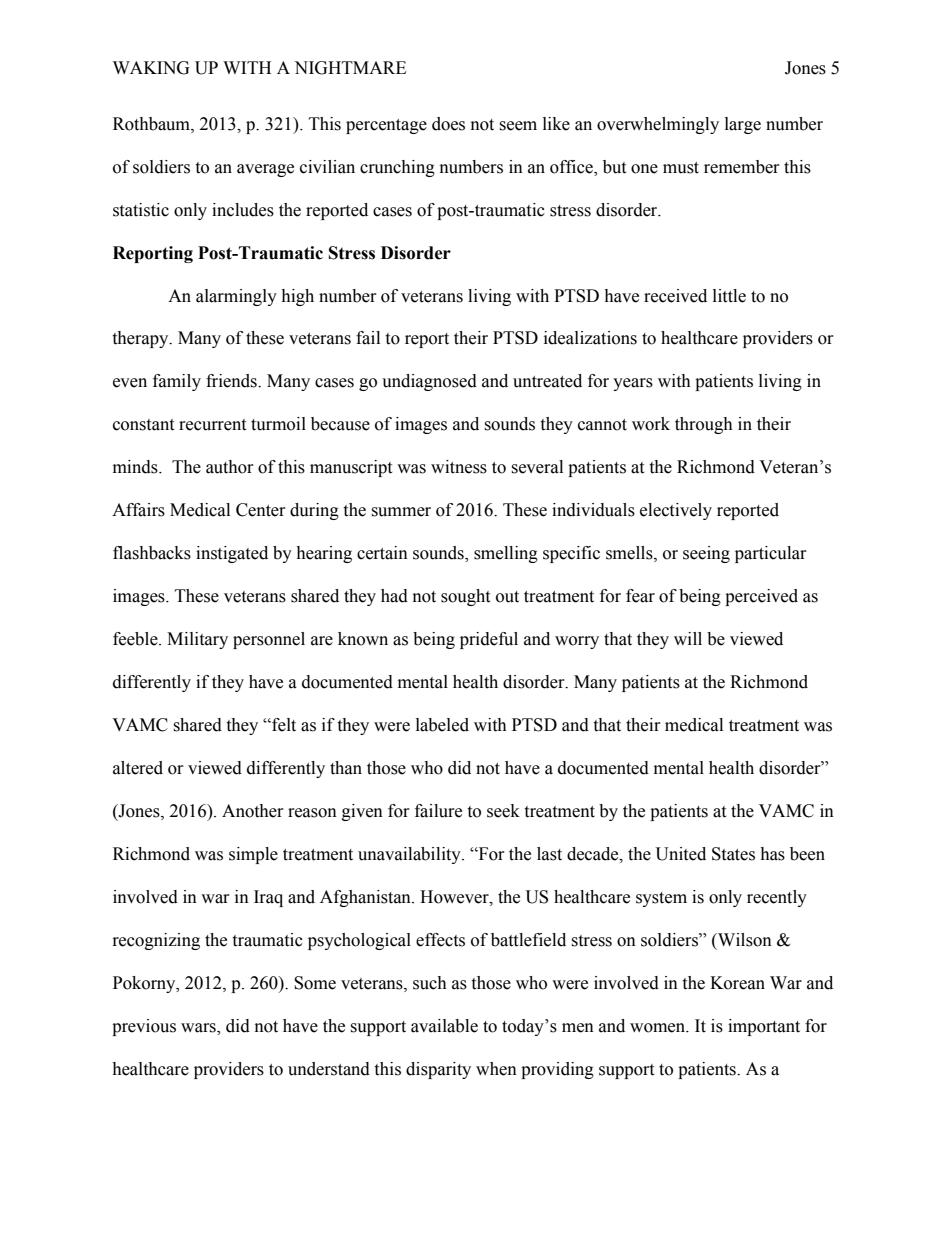 This page has height=1233, width=952. What do you see at coordinates (232, 554) in the page?
I see `instigated` at bounding box center [232, 554].
